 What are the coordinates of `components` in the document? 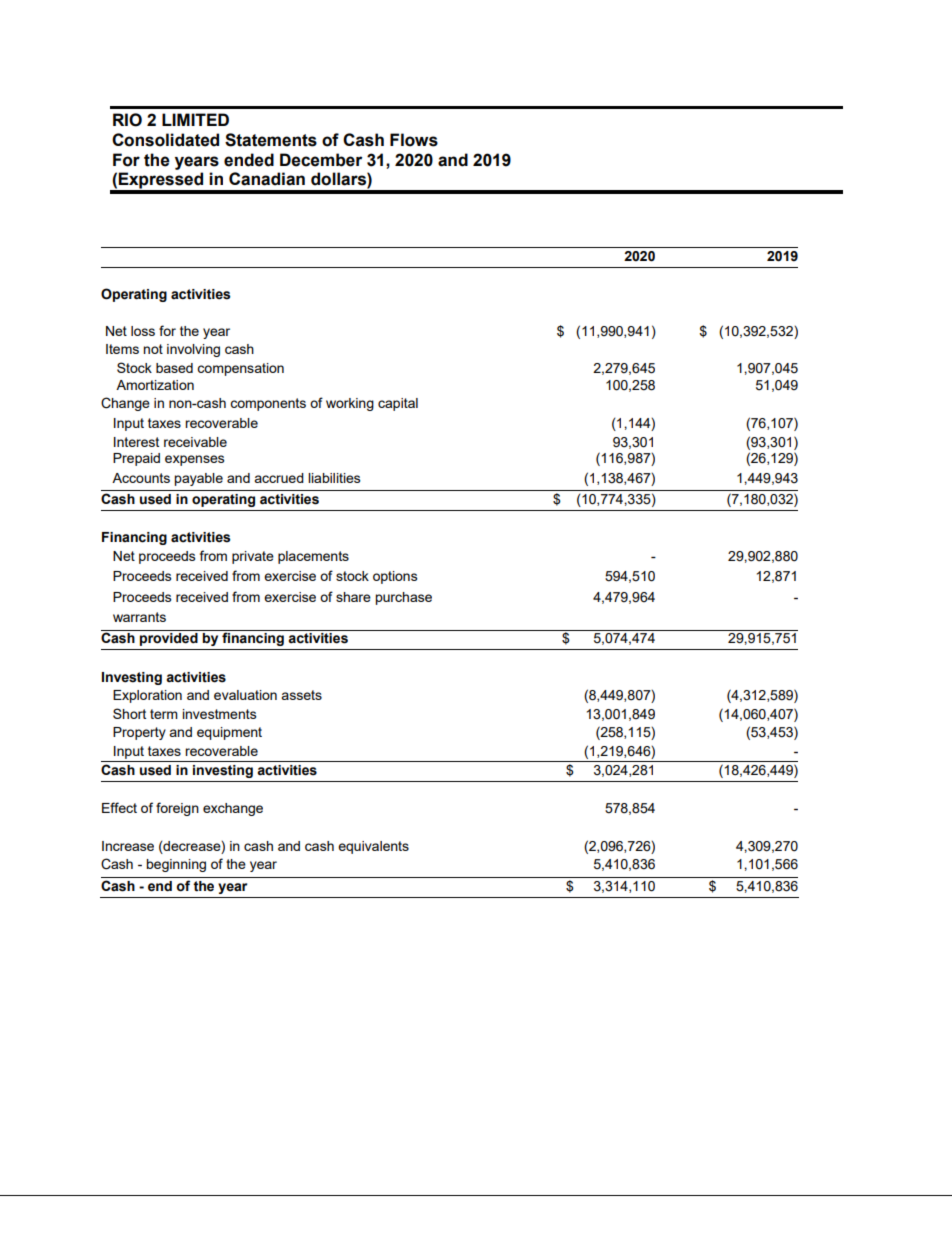 It's located at (268, 404).
